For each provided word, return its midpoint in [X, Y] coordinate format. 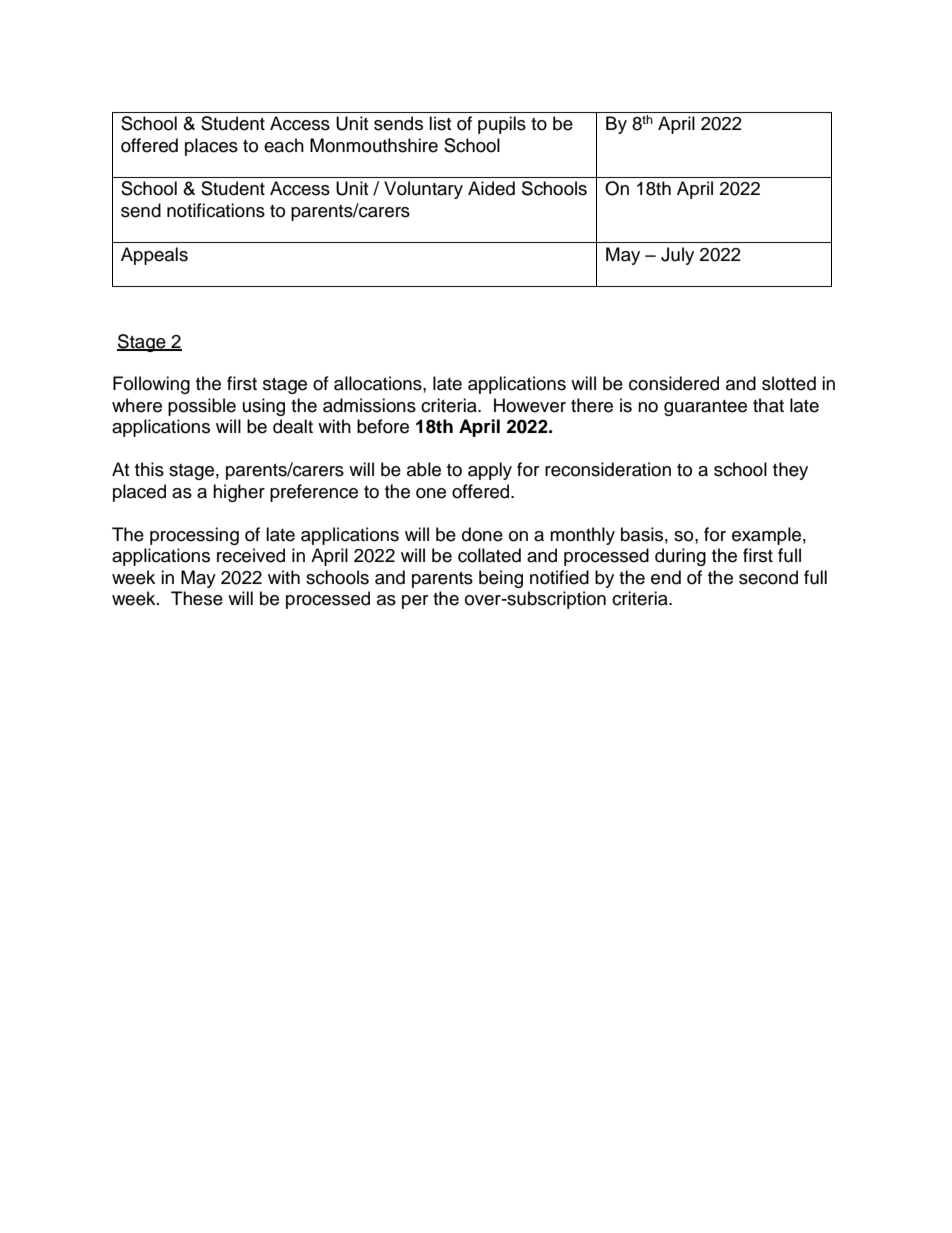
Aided [491, 188]
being [501, 579]
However [530, 405]
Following [151, 385]
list [440, 123]
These [197, 598]
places [211, 147]
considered [674, 383]
